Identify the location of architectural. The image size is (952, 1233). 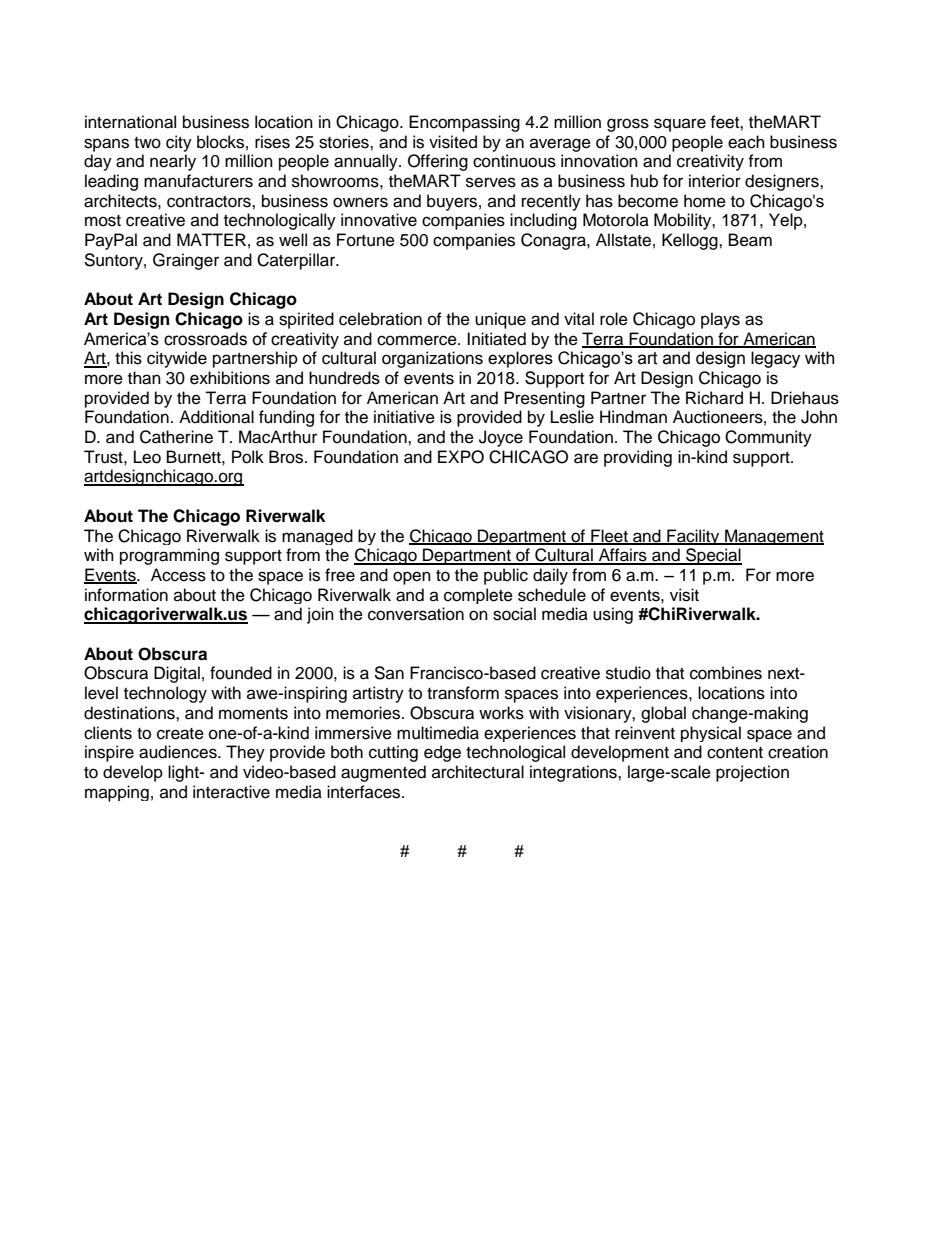
(478, 772).
